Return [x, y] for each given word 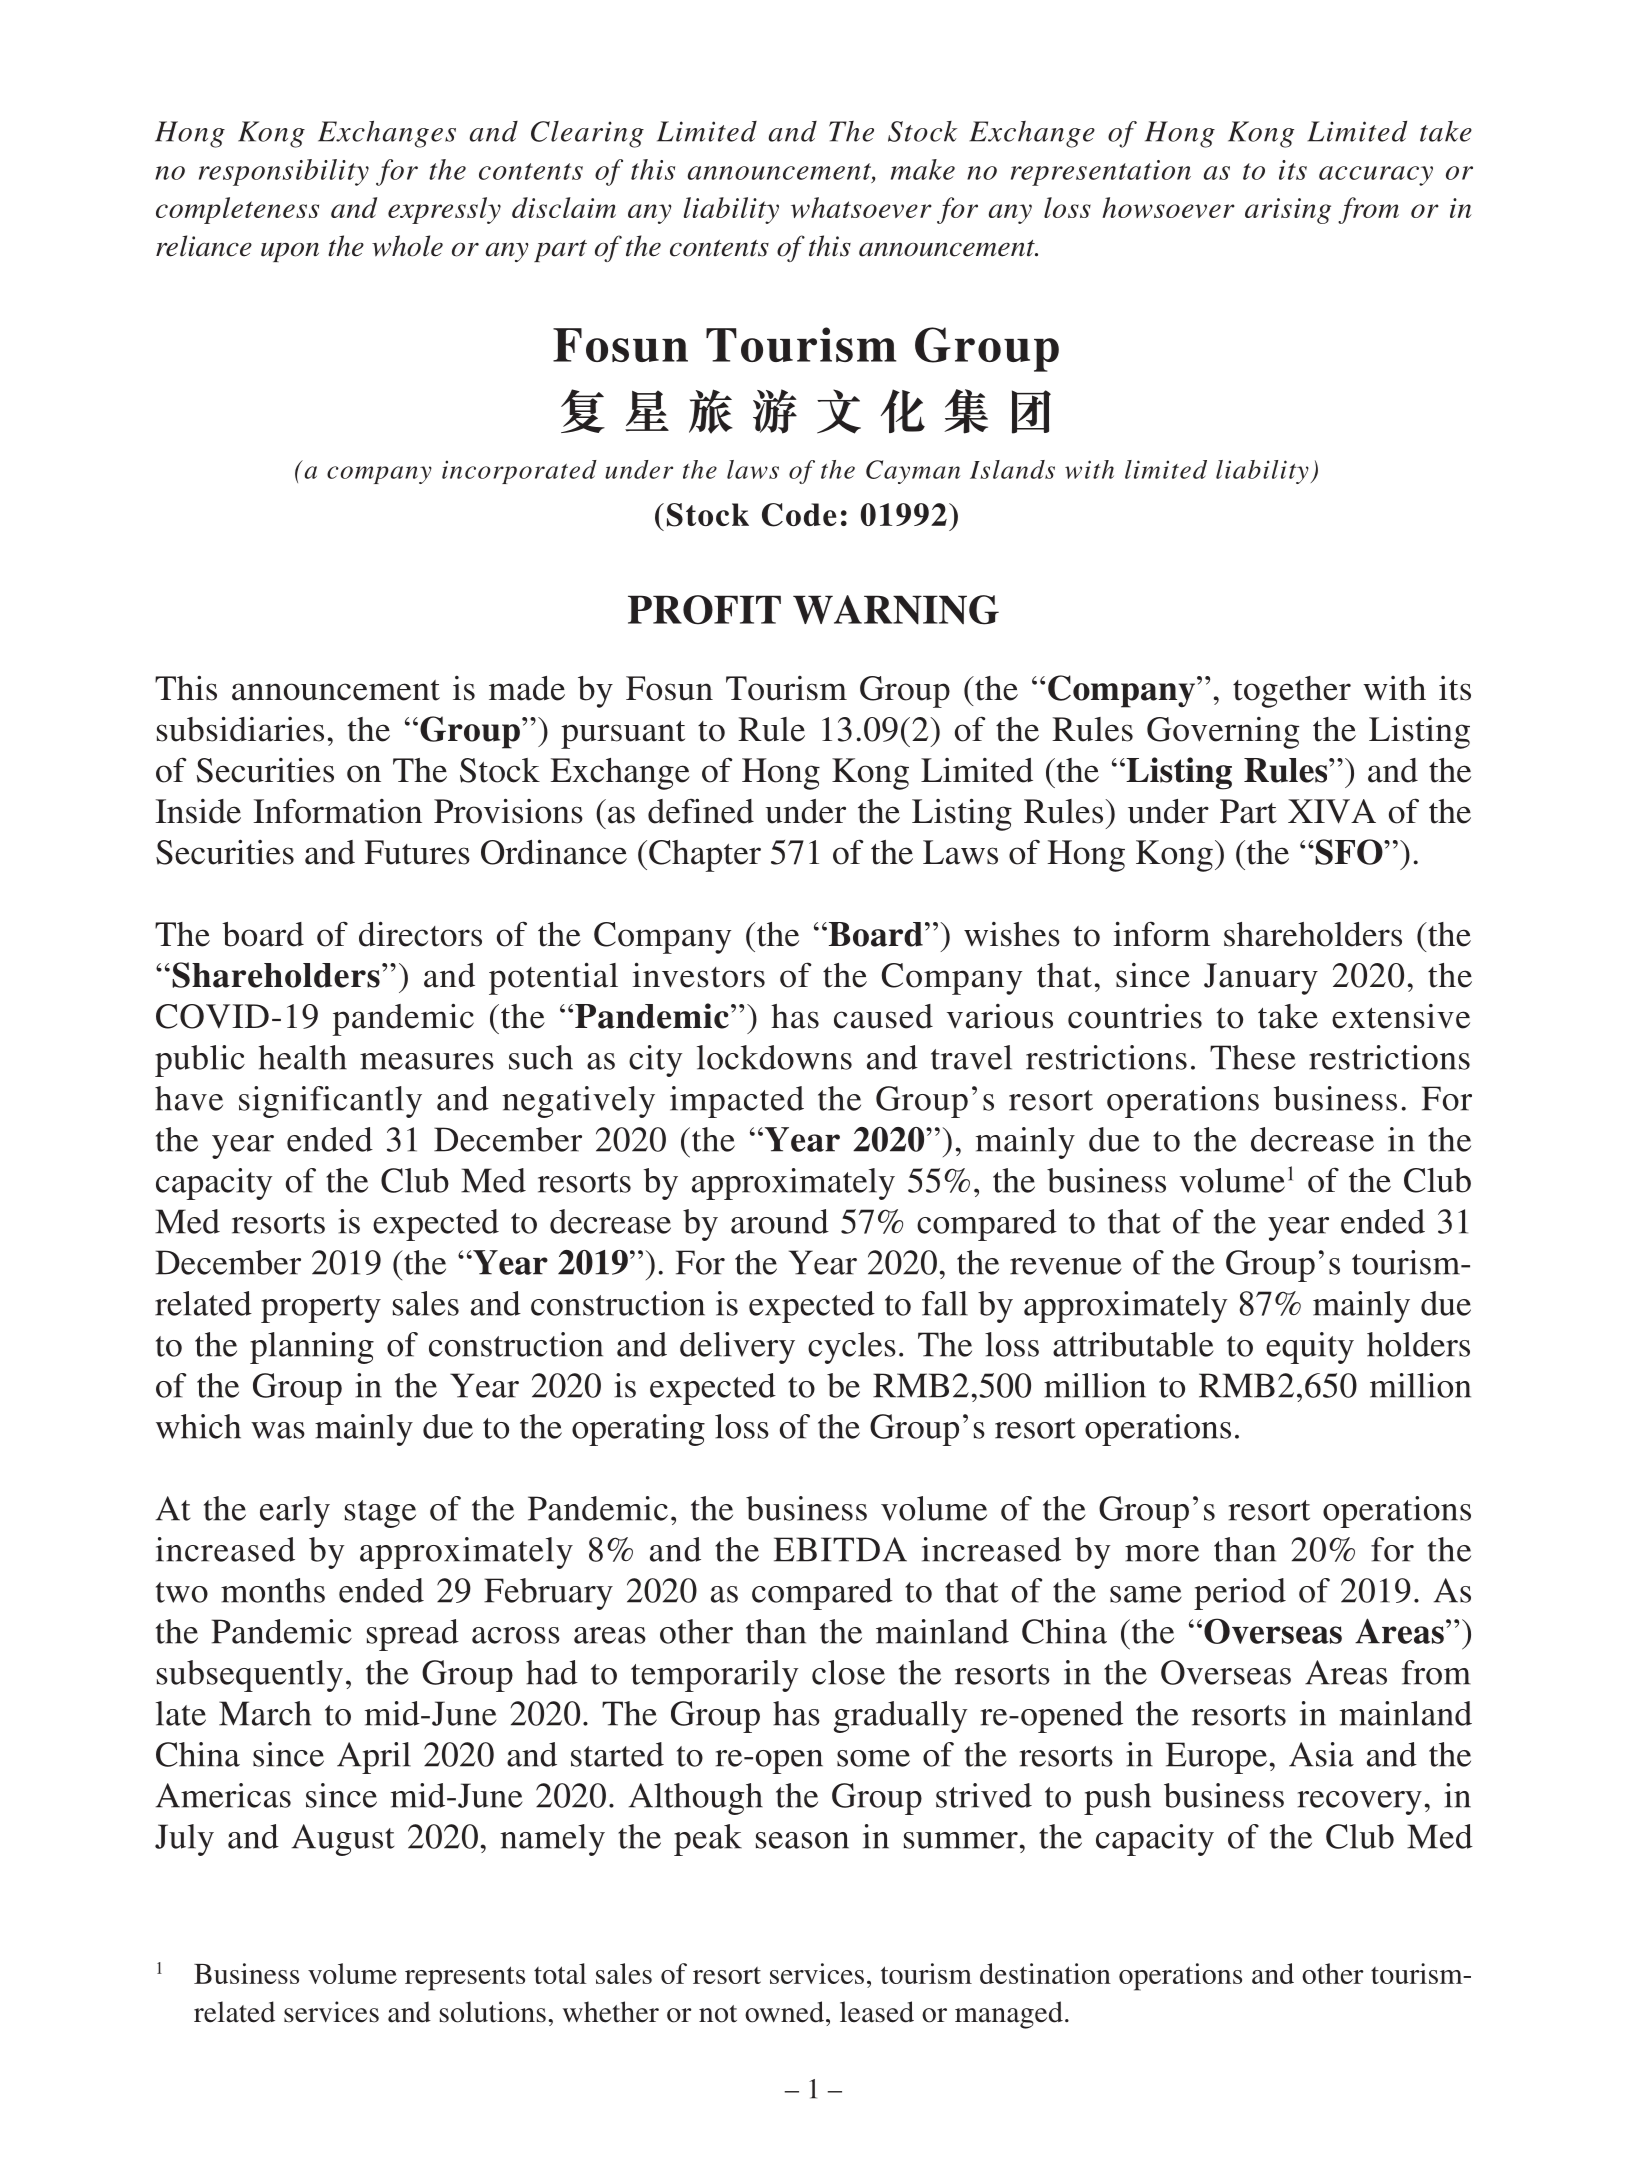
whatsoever [861, 207]
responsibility [284, 172]
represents [465, 1978]
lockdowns [774, 1057]
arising [1288, 211]
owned [784, 2012]
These [1253, 1057]
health [303, 1057]
